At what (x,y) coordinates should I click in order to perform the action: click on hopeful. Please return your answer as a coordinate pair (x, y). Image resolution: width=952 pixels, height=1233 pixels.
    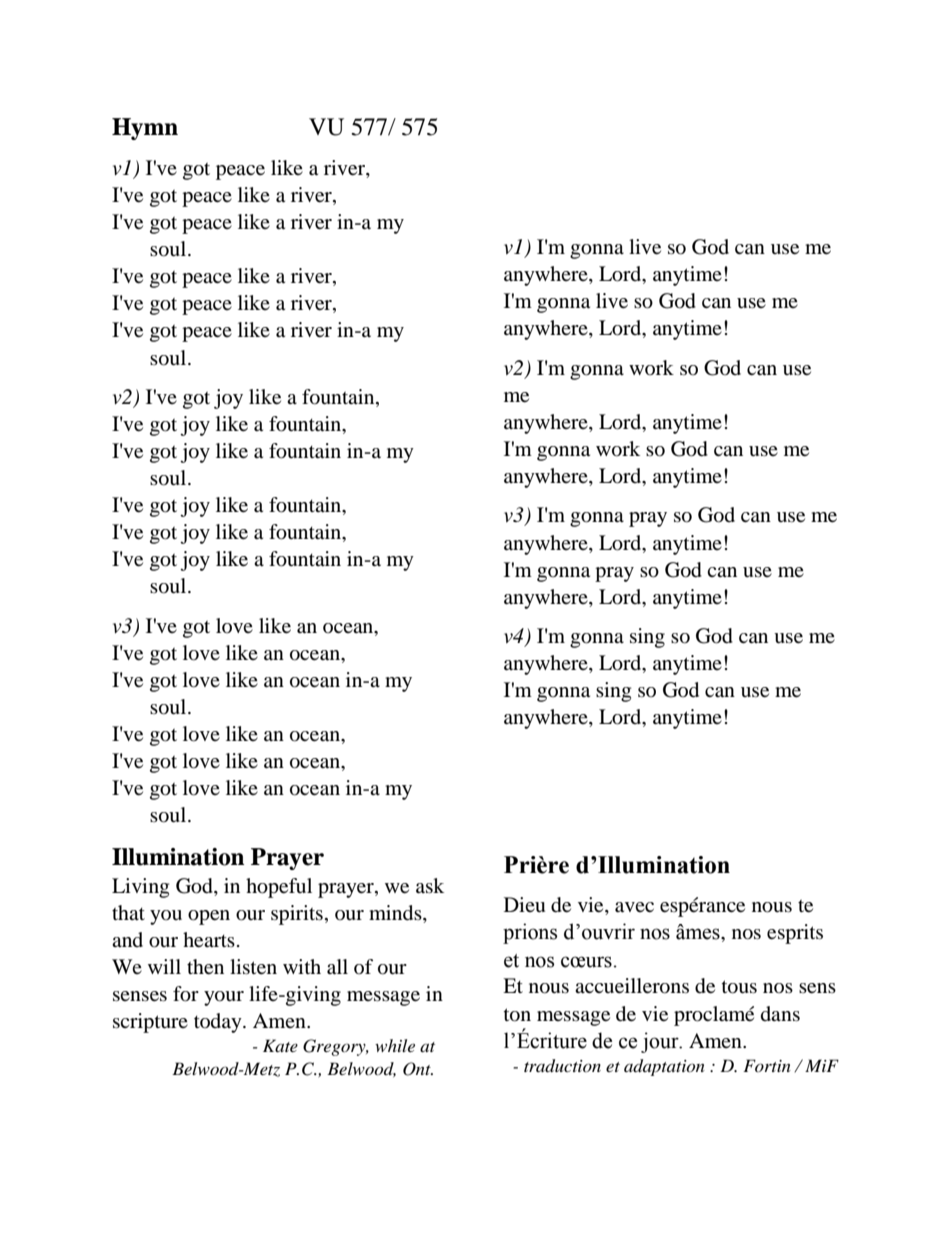
    Looking at the image, I should click on (279, 888).
